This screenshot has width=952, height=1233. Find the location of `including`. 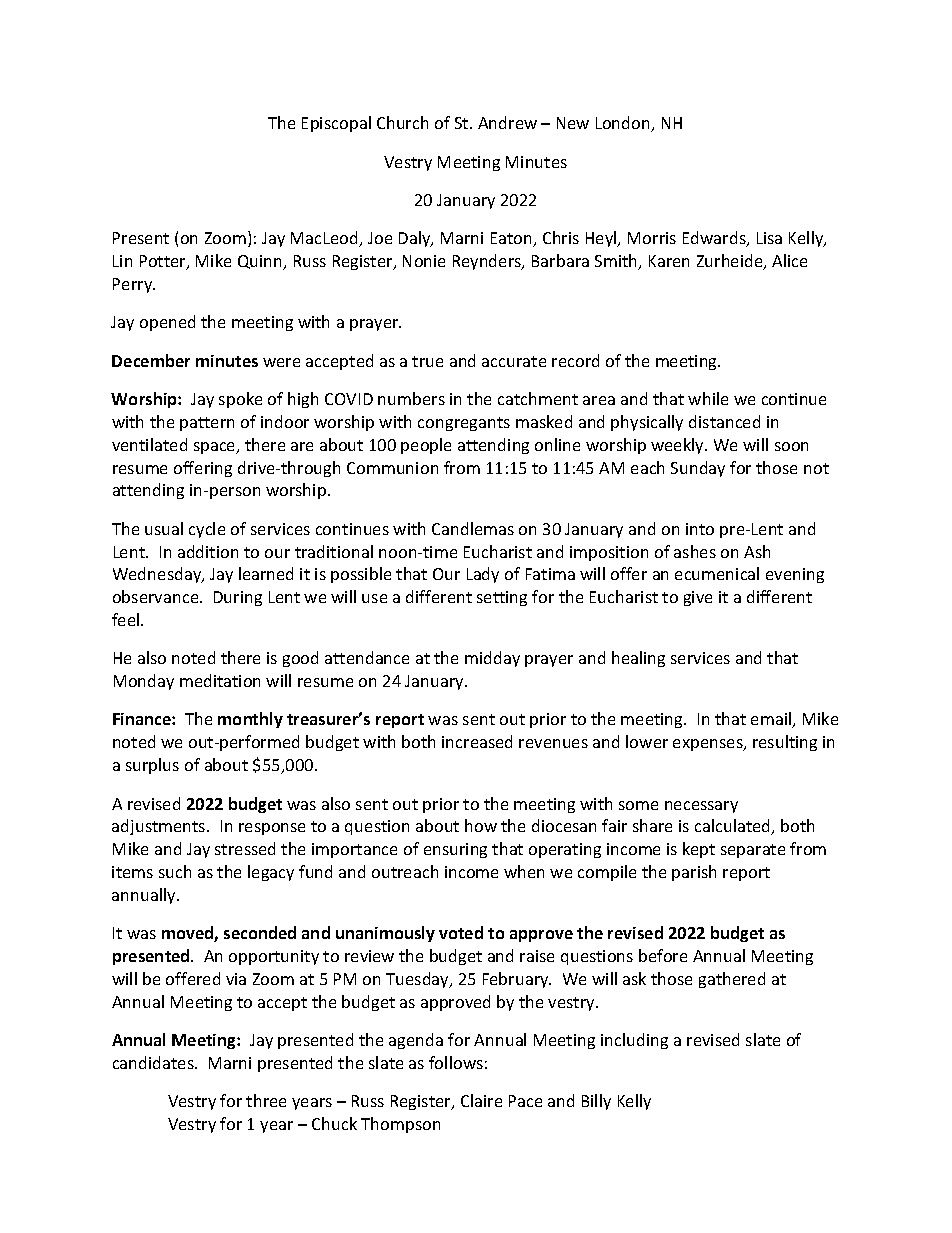

including is located at coordinates (634, 1041).
